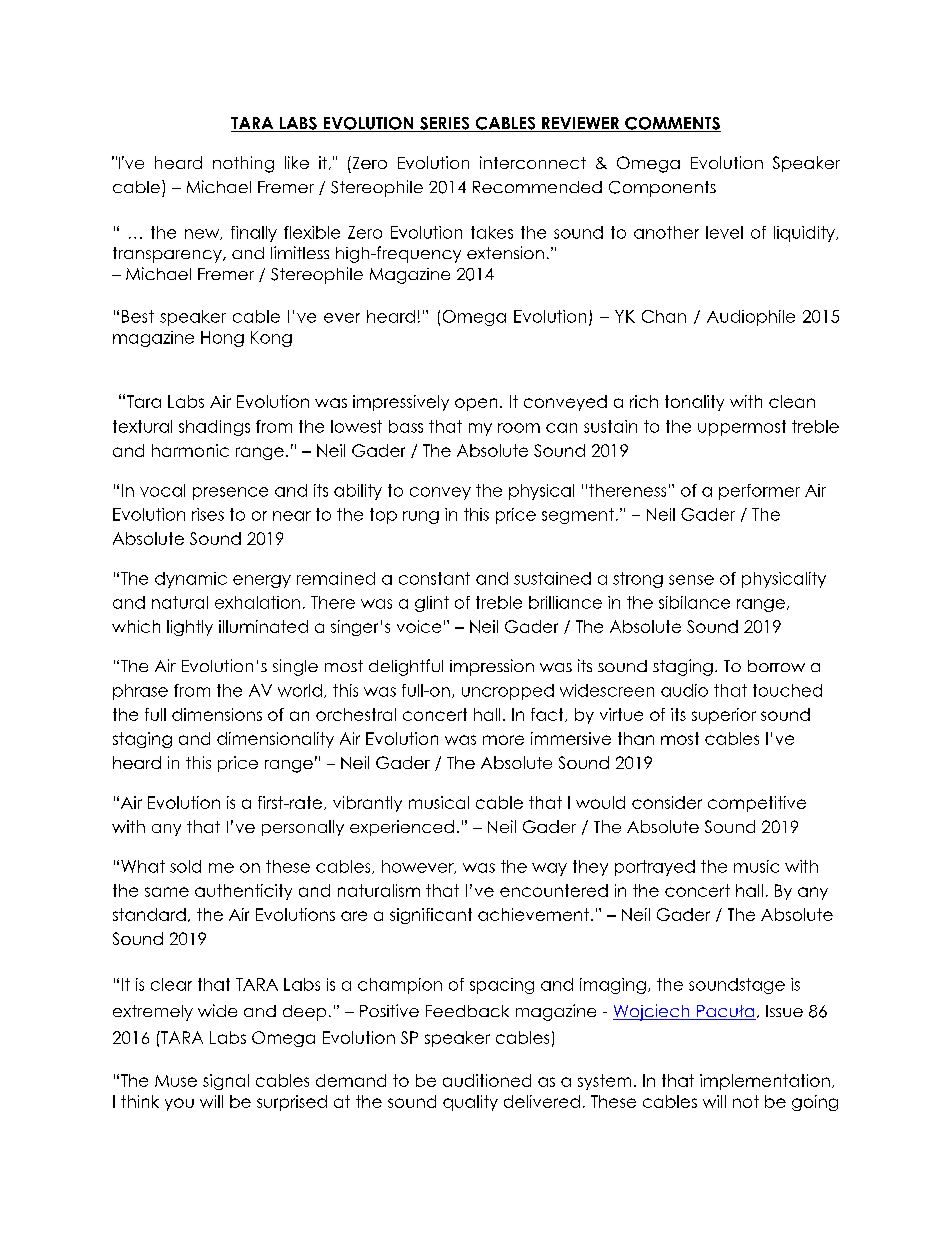  What do you see at coordinates (445, 124) in the screenshot?
I see `SERIES` at bounding box center [445, 124].
